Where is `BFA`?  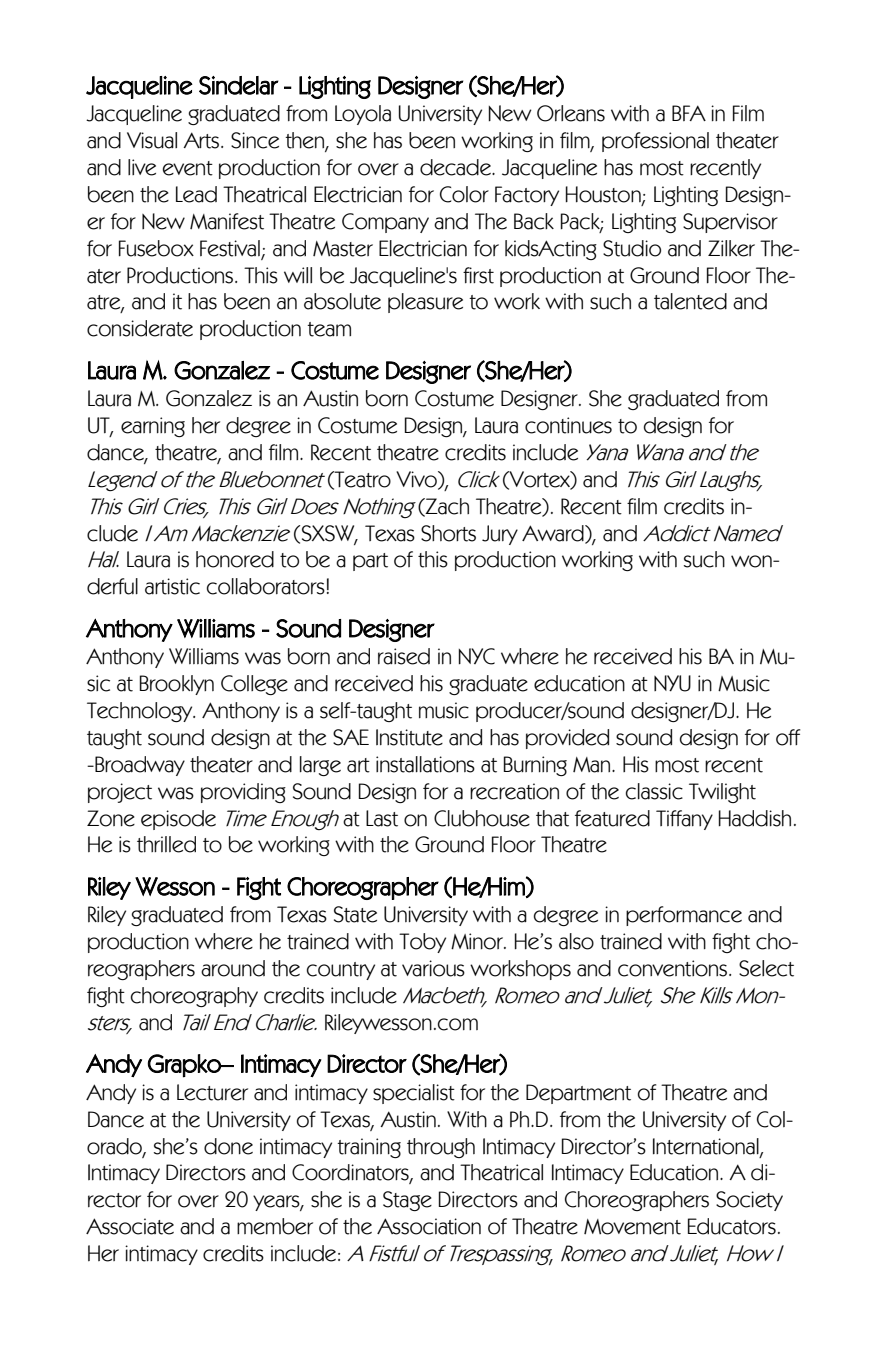
BFA is located at coordinates (689, 113).
